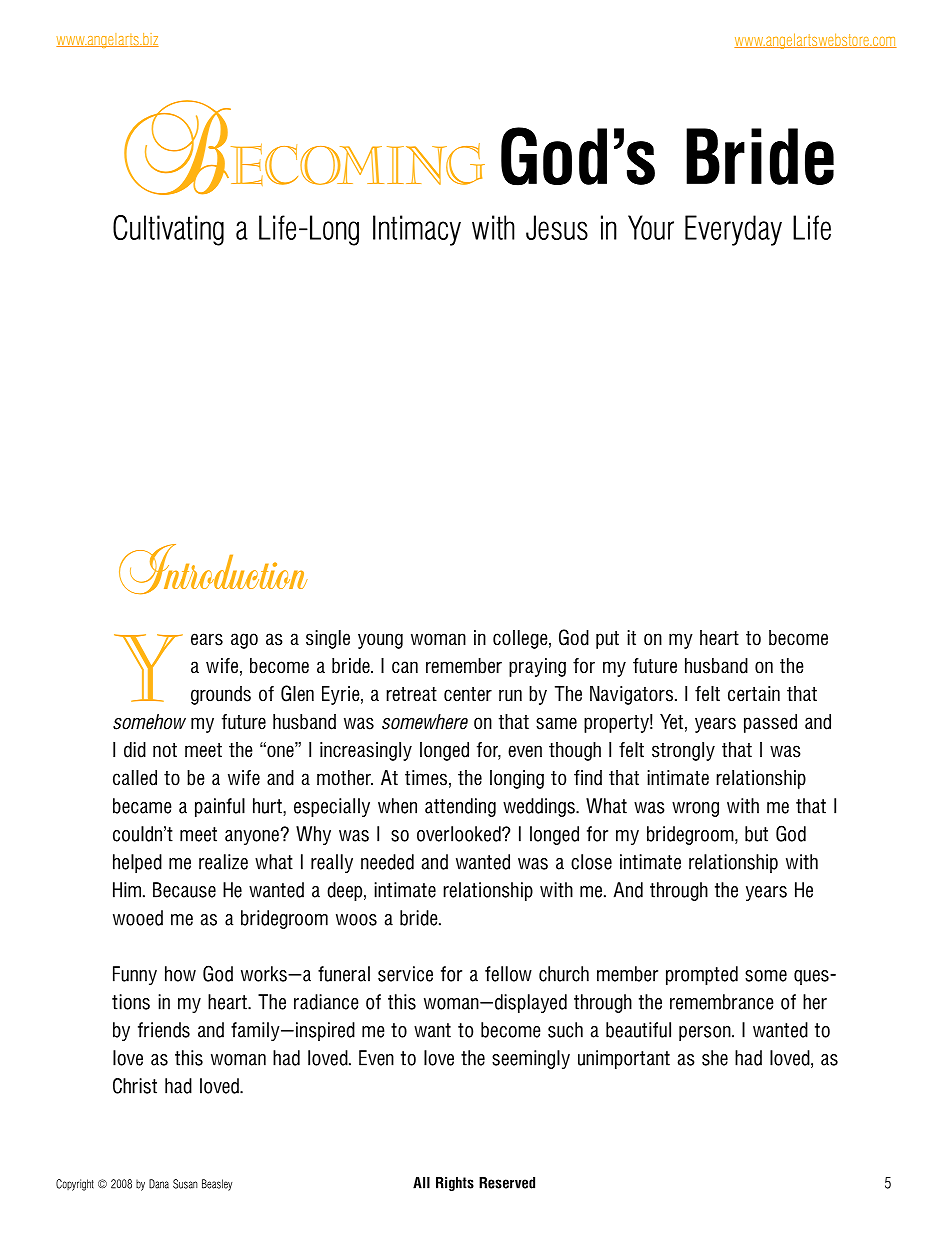  What do you see at coordinates (455, 1184) in the image?
I see `Rights` at bounding box center [455, 1184].
